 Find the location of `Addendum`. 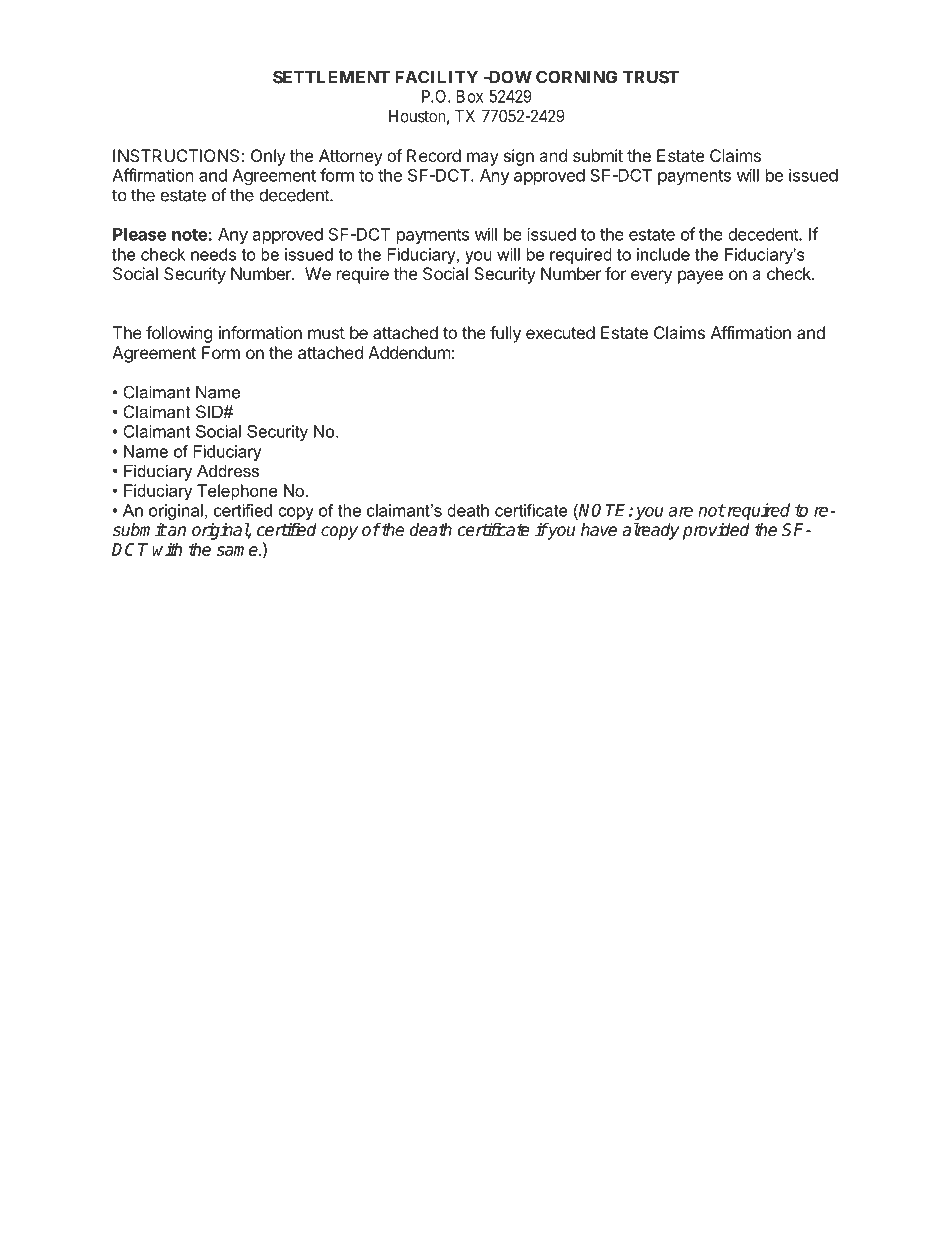

Addendum is located at coordinates (409, 352).
